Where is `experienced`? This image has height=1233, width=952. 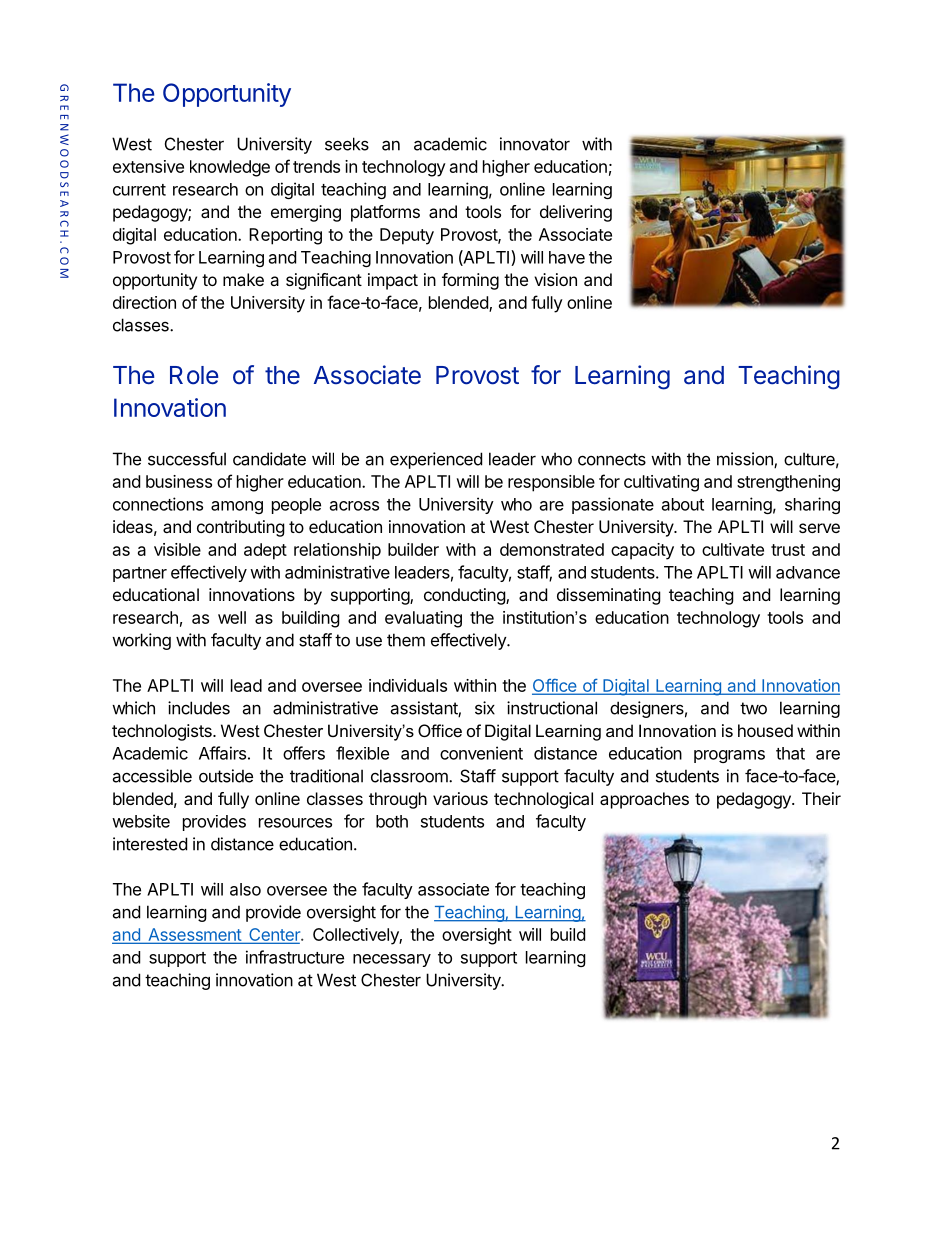 experienced is located at coordinates (436, 460).
